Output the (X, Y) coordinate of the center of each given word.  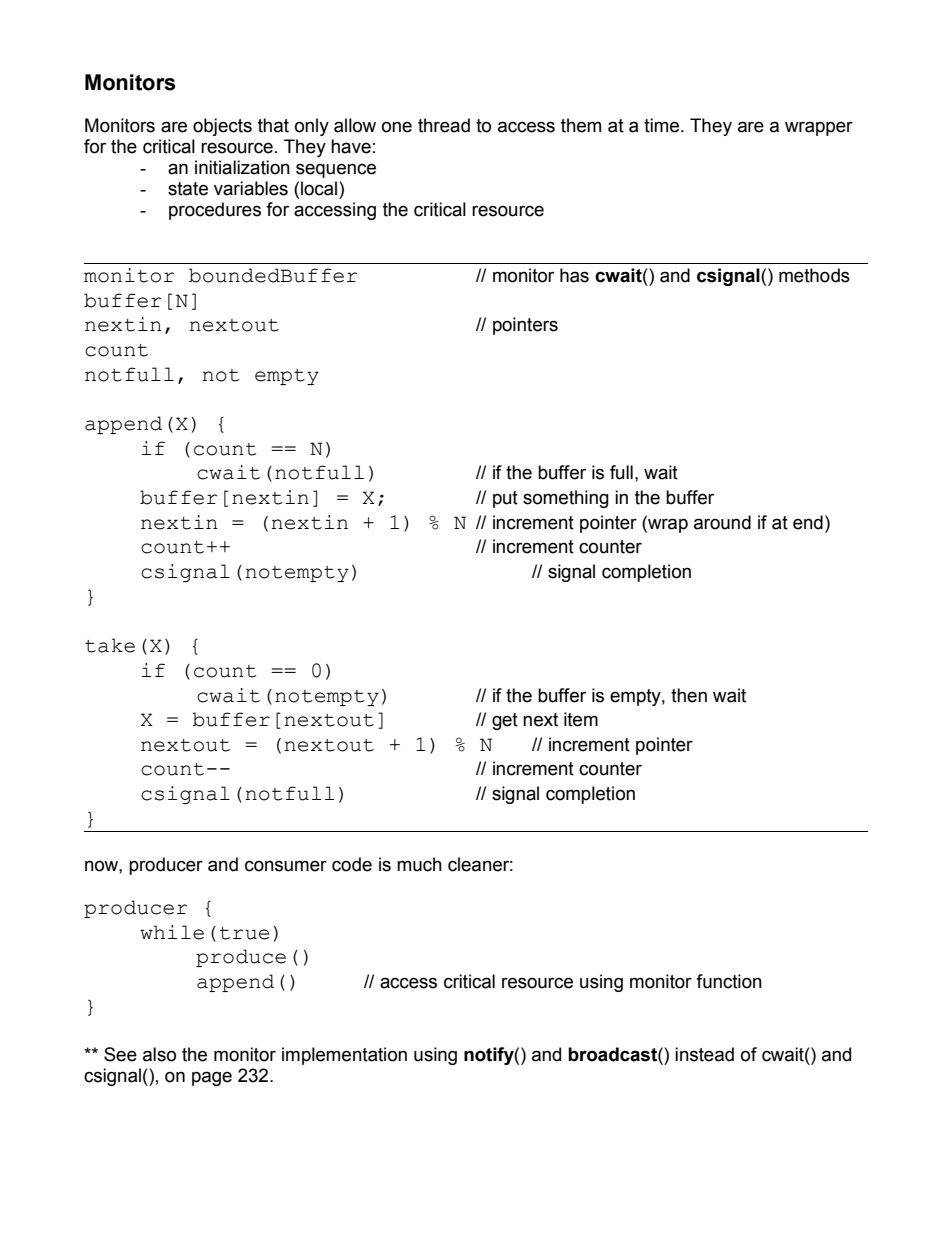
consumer (286, 866)
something (566, 499)
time (661, 125)
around (722, 522)
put (505, 499)
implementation (344, 1056)
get (505, 721)
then (689, 695)
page (212, 1078)
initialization (242, 167)
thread (444, 125)
